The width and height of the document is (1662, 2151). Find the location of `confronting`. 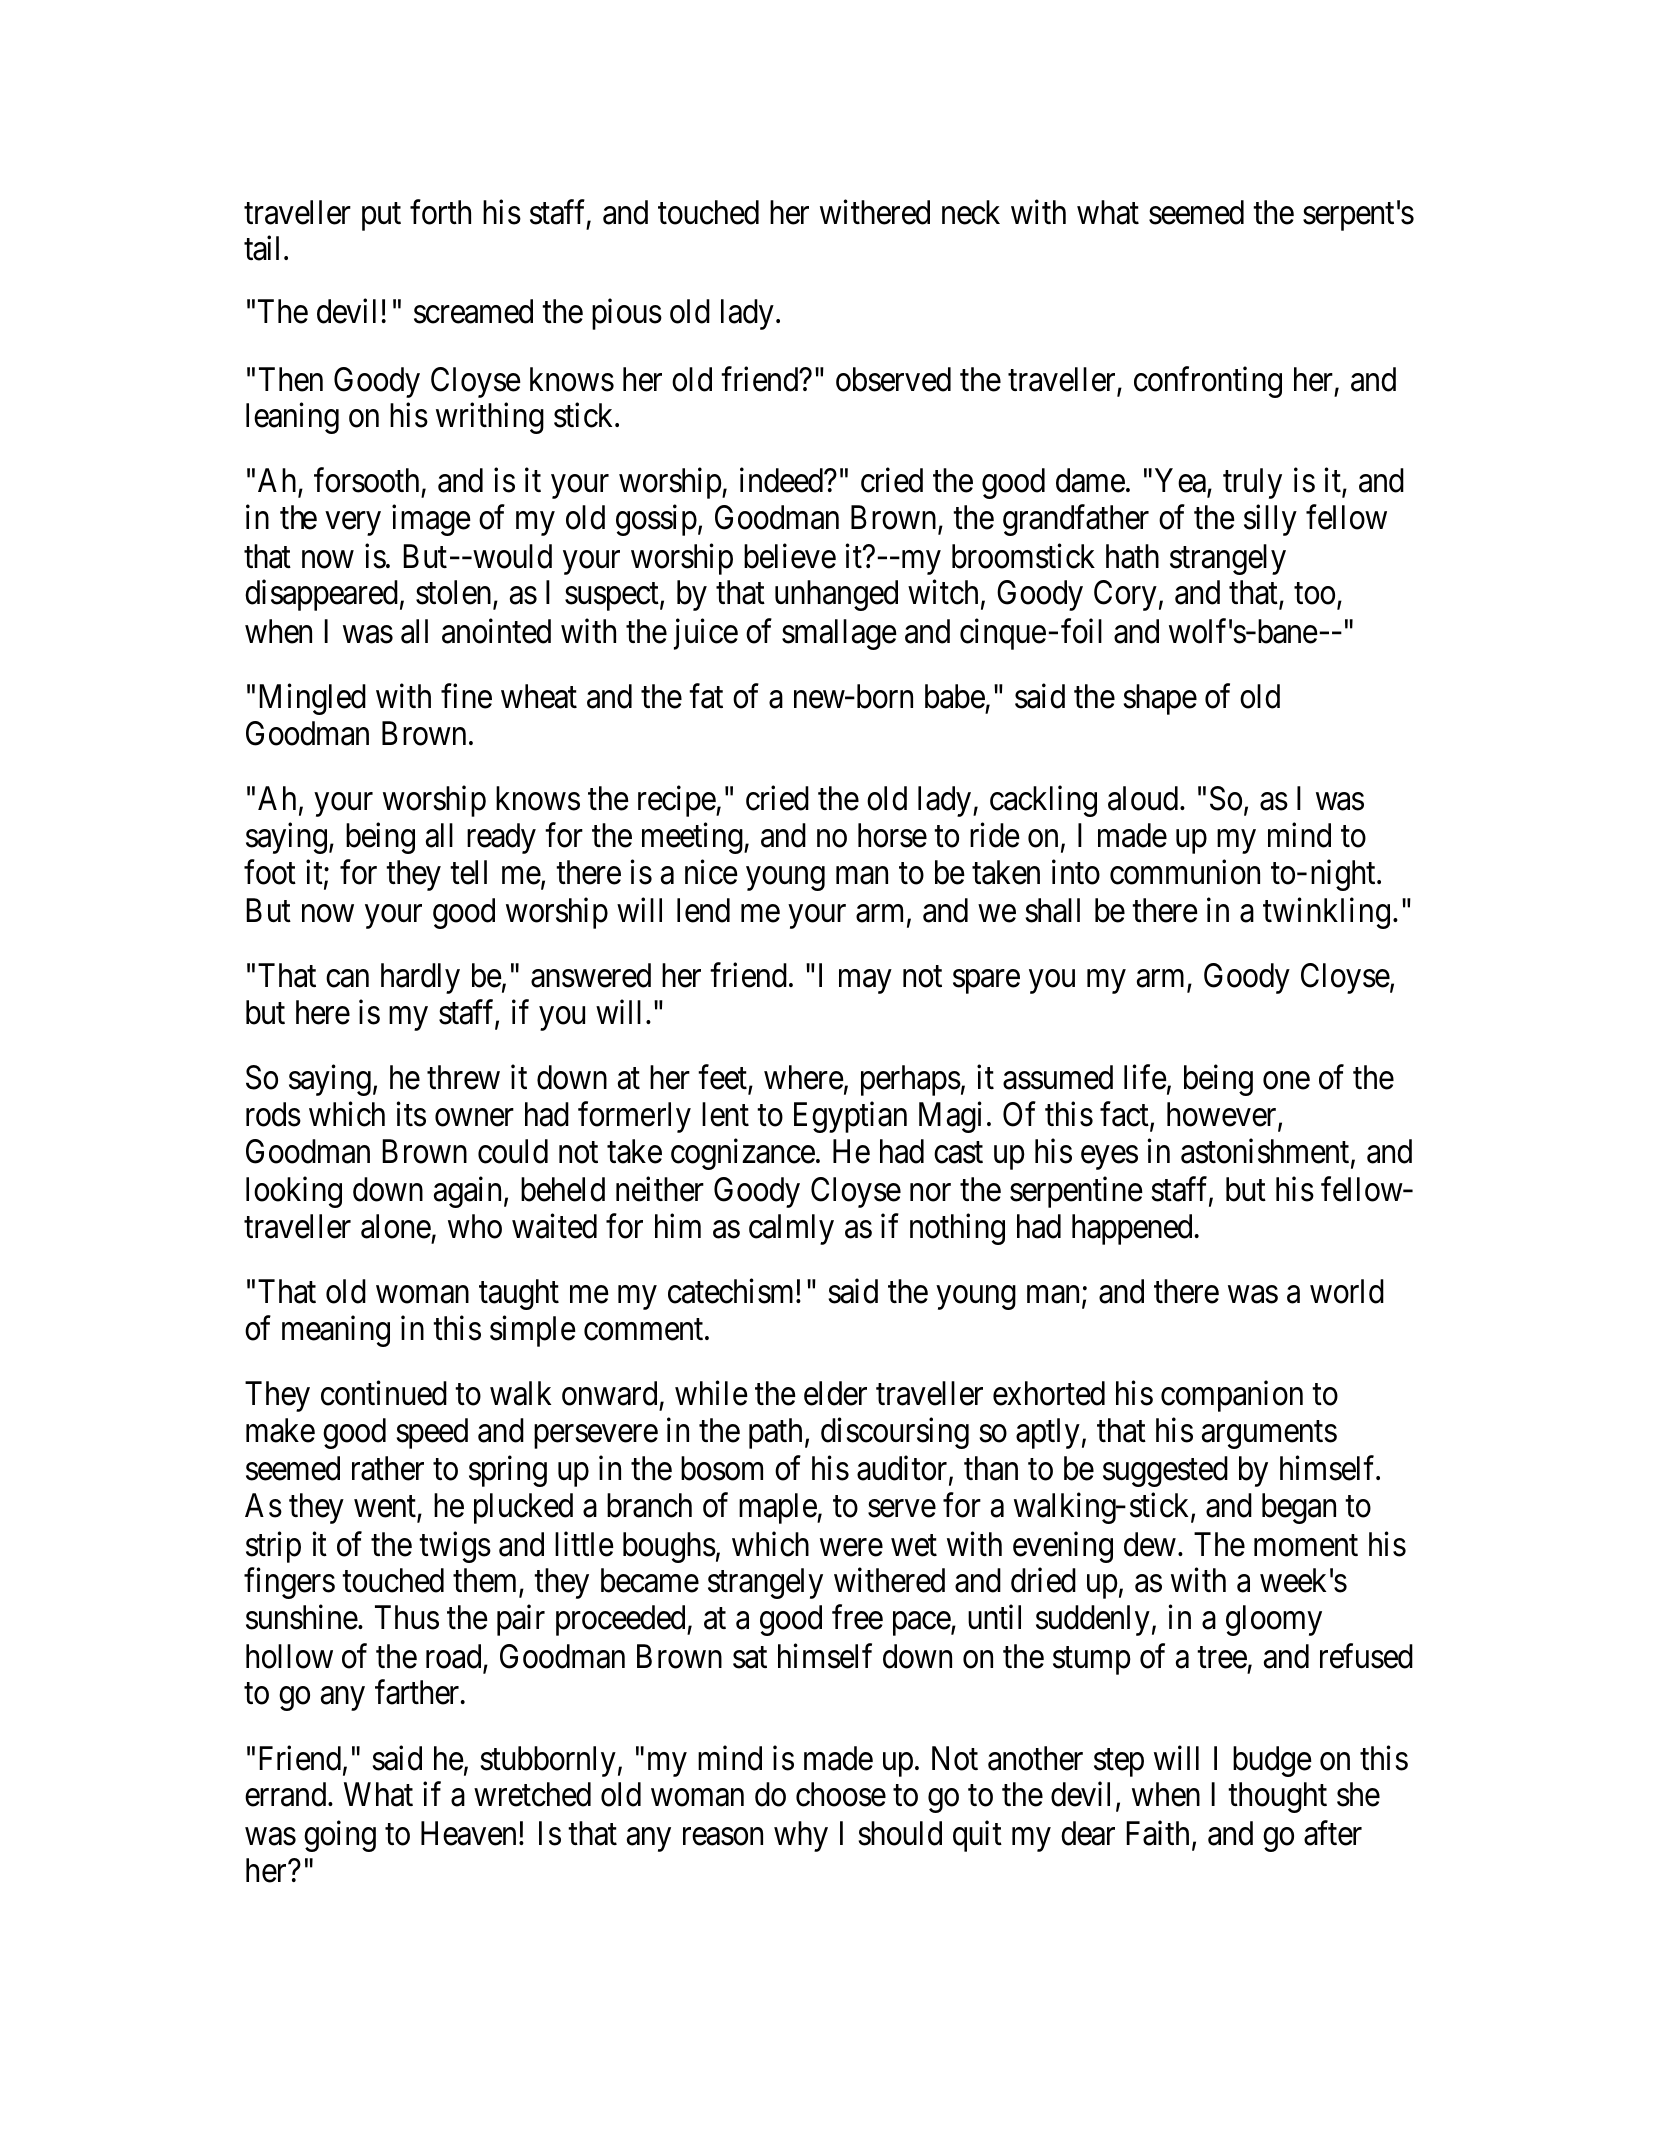

confronting is located at coordinates (1208, 382).
